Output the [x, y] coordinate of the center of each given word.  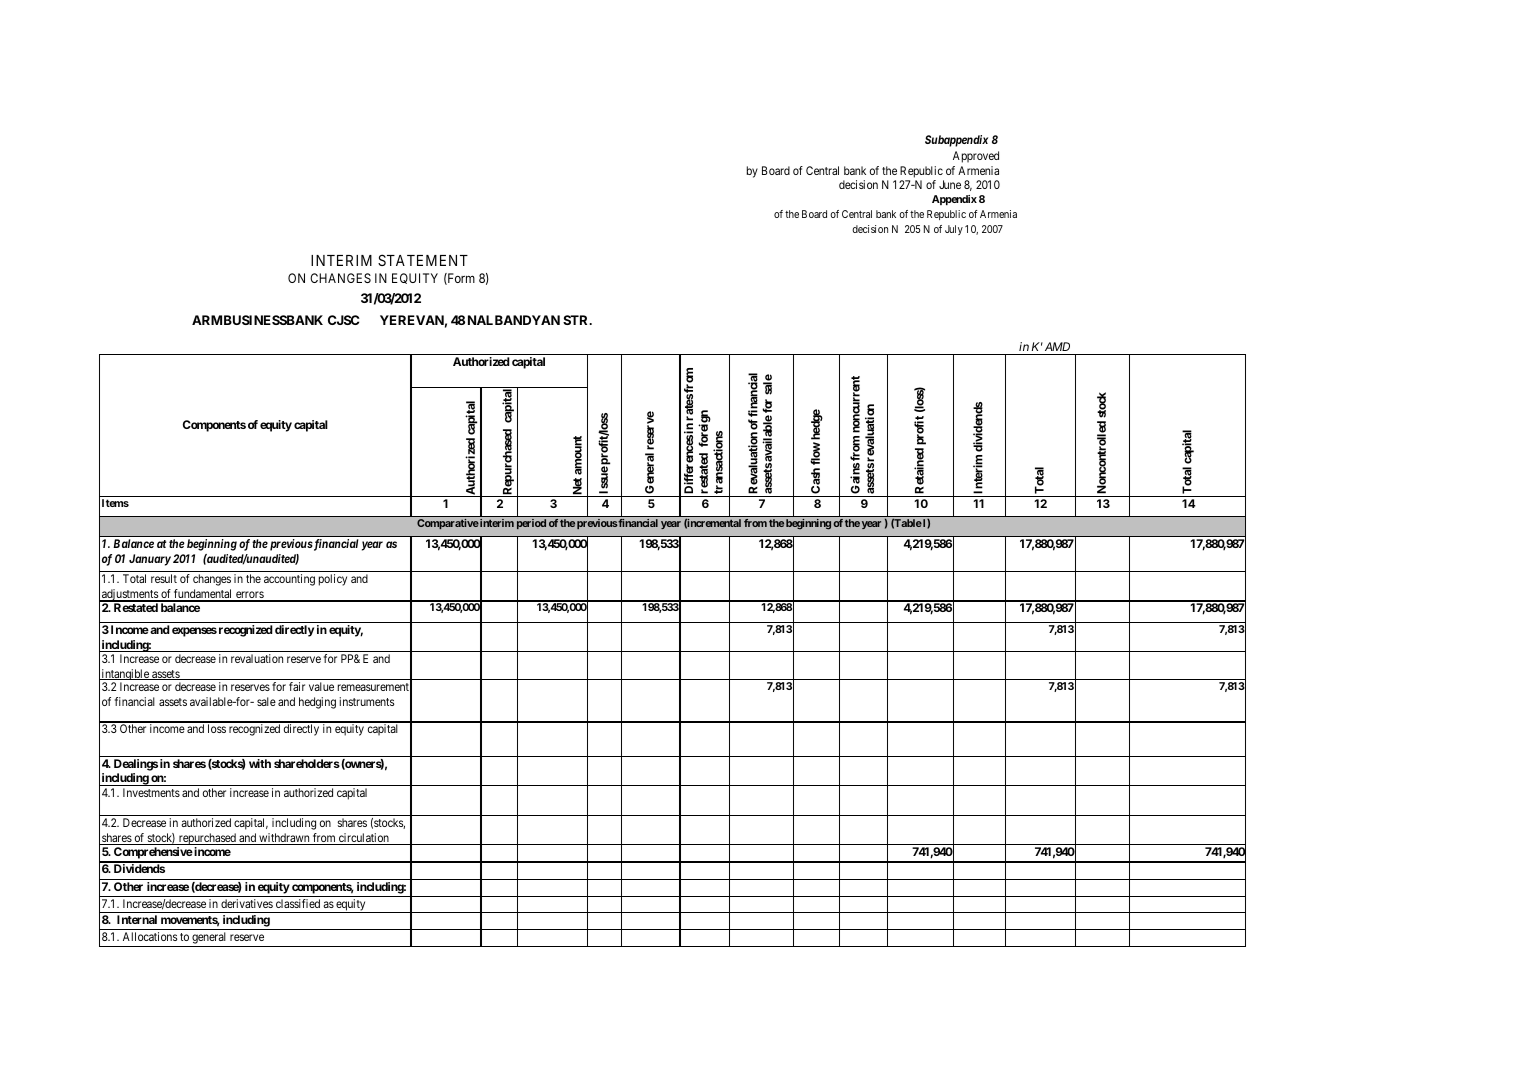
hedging [317, 703]
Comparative [448, 524]
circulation [364, 839]
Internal [137, 919]
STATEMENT [423, 260]
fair [297, 686]
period [531, 524]
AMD [1057, 346]
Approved [976, 157]
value [321, 686]
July [954, 230]
